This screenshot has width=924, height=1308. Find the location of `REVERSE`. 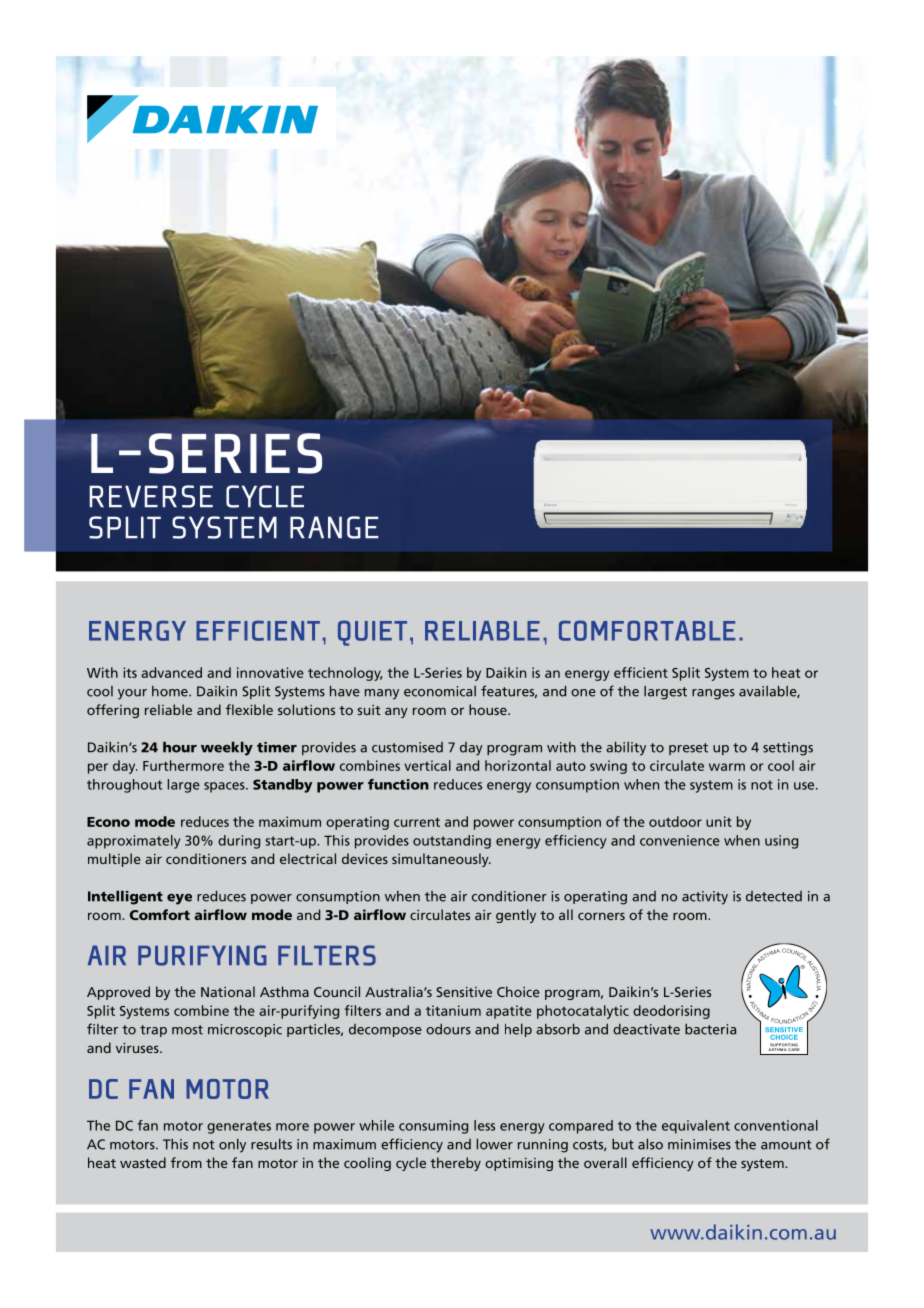

REVERSE is located at coordinates (151, 496).
